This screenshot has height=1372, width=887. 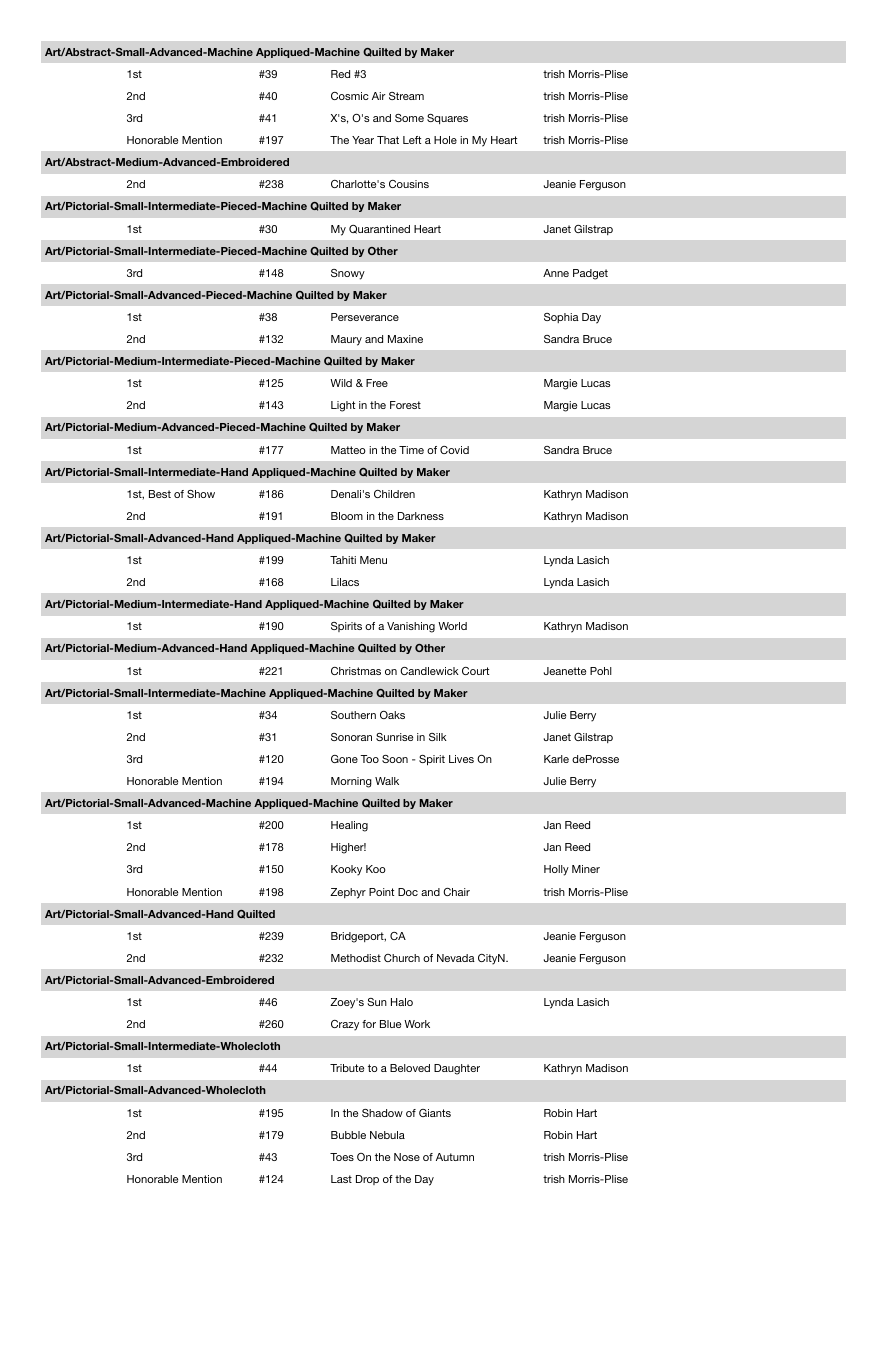 What do you see at coordinates (411, 627) in the screenshot?
I see `Vanishing` at bounding box center [411, 627].
